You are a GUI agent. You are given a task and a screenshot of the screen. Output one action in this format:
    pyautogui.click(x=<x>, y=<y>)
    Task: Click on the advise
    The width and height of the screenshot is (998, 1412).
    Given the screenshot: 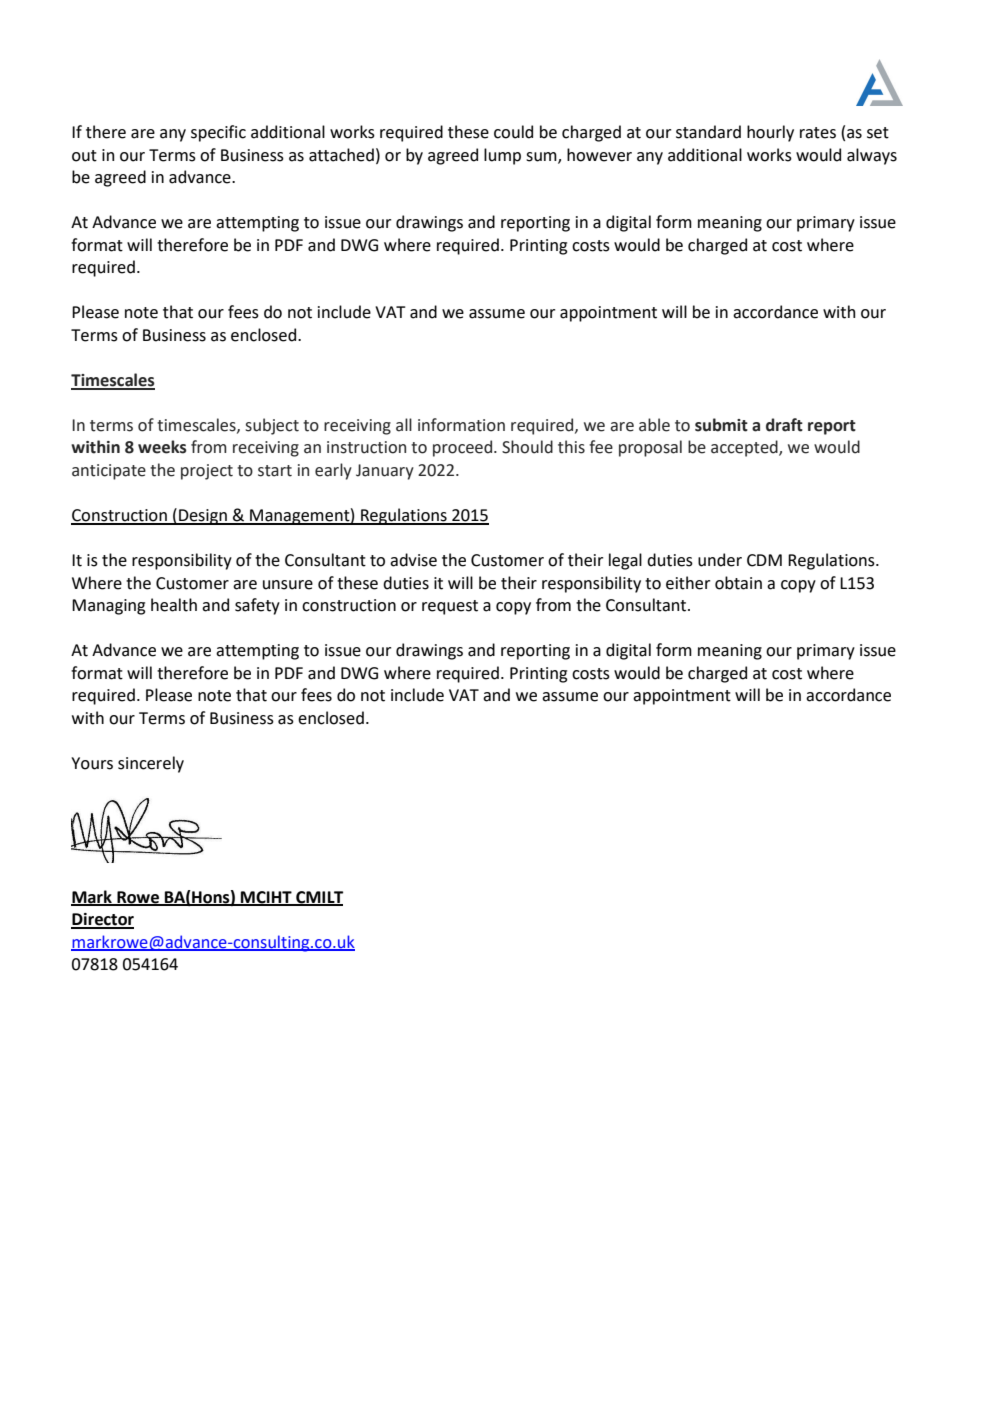 What is the action you would take?
    pyautogui.click(x=413, y=560)
